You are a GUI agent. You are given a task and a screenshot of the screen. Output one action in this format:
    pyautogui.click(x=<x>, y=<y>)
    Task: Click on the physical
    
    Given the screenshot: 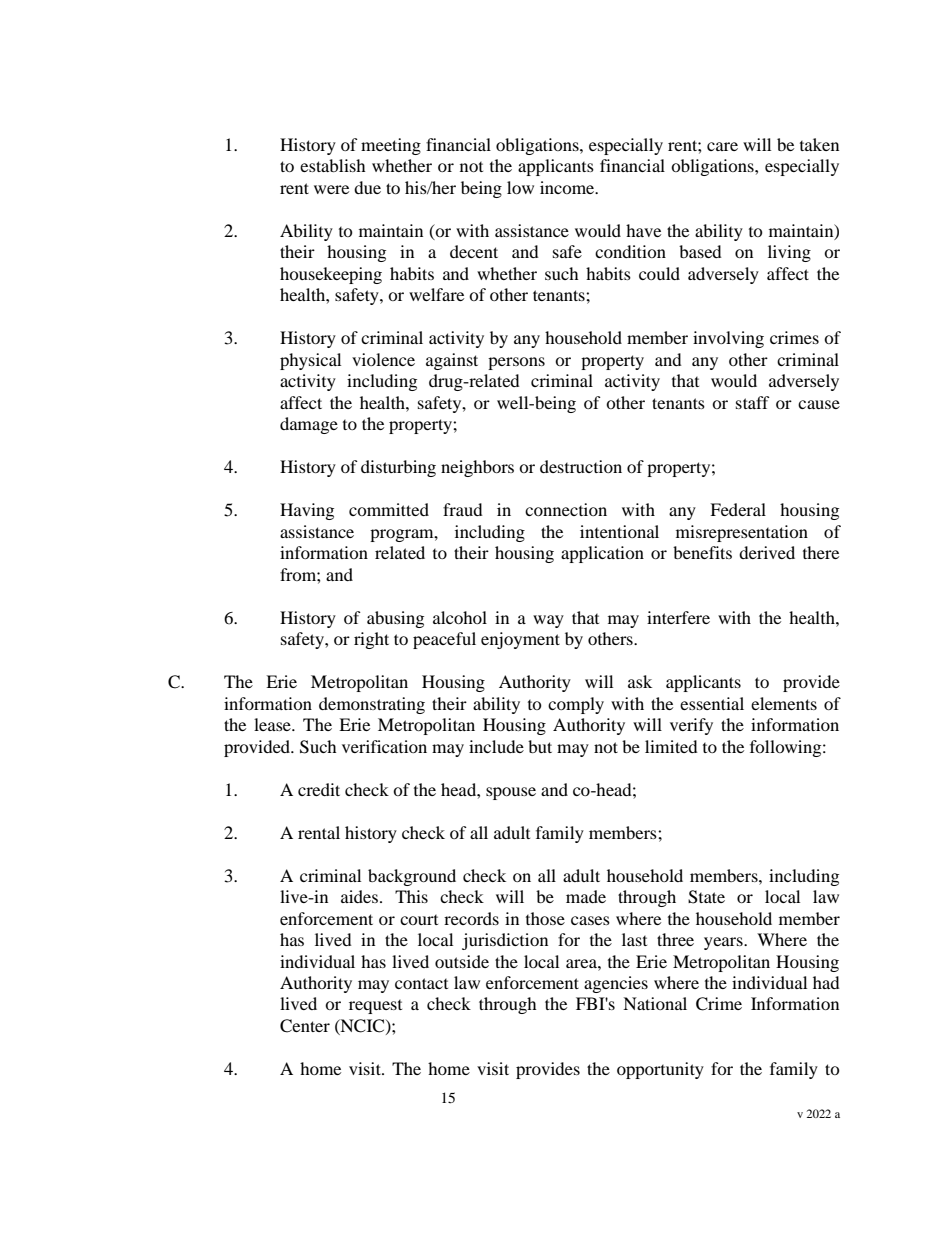 What is the action you would take?
    pyautogui.click(x=310, y=361)
